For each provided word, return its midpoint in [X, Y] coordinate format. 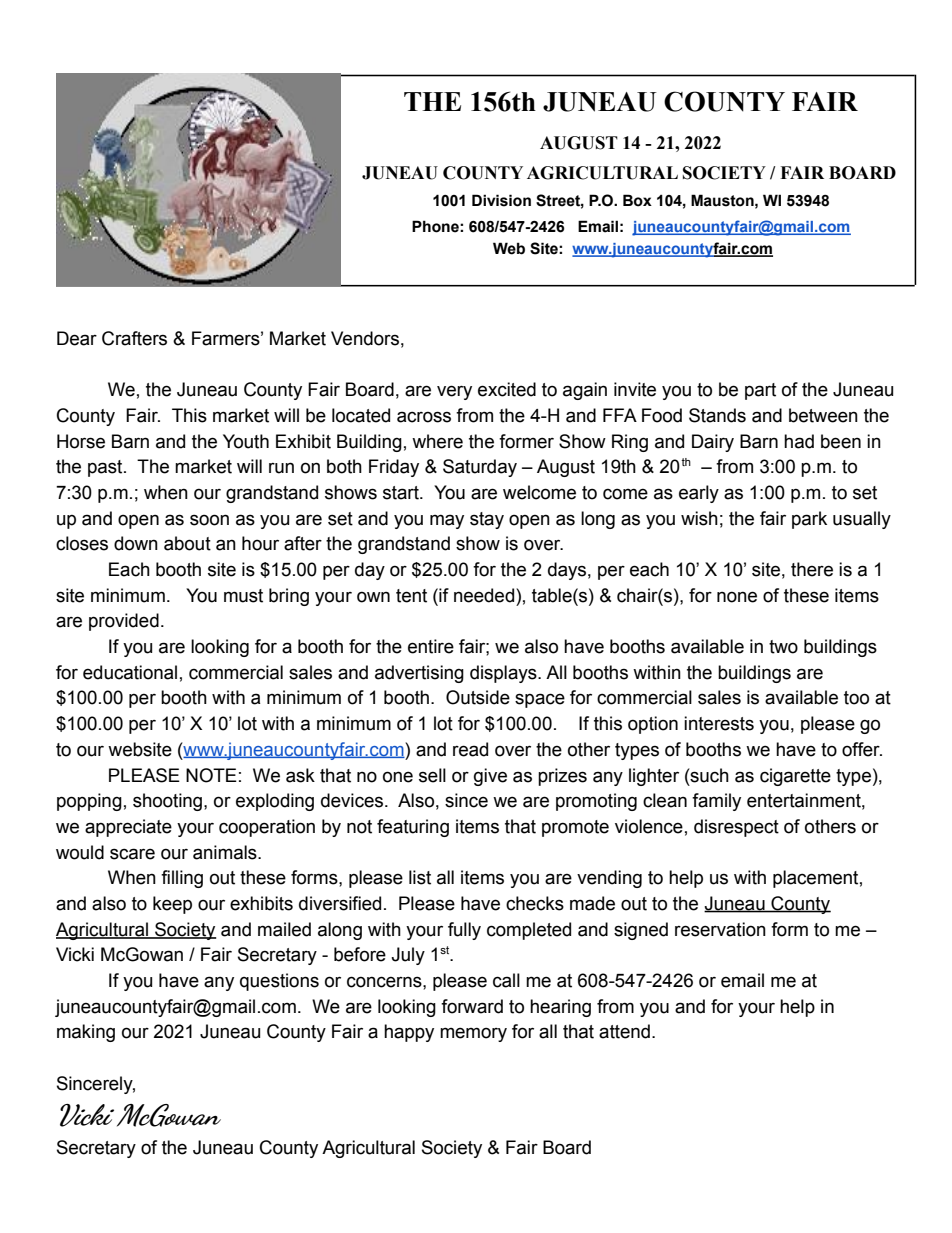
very [454, 392]
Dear [77, 338]
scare [132, 854]
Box [637, 200]
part [760, 391]
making [86, 1033]
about [187, 543]
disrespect [736, 828]
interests [719, 723]
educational [130, 672]
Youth [246, 441]
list [420, 877]
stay [487, 520]
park [809, 520]
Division [501, 200]
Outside [478, 697]
